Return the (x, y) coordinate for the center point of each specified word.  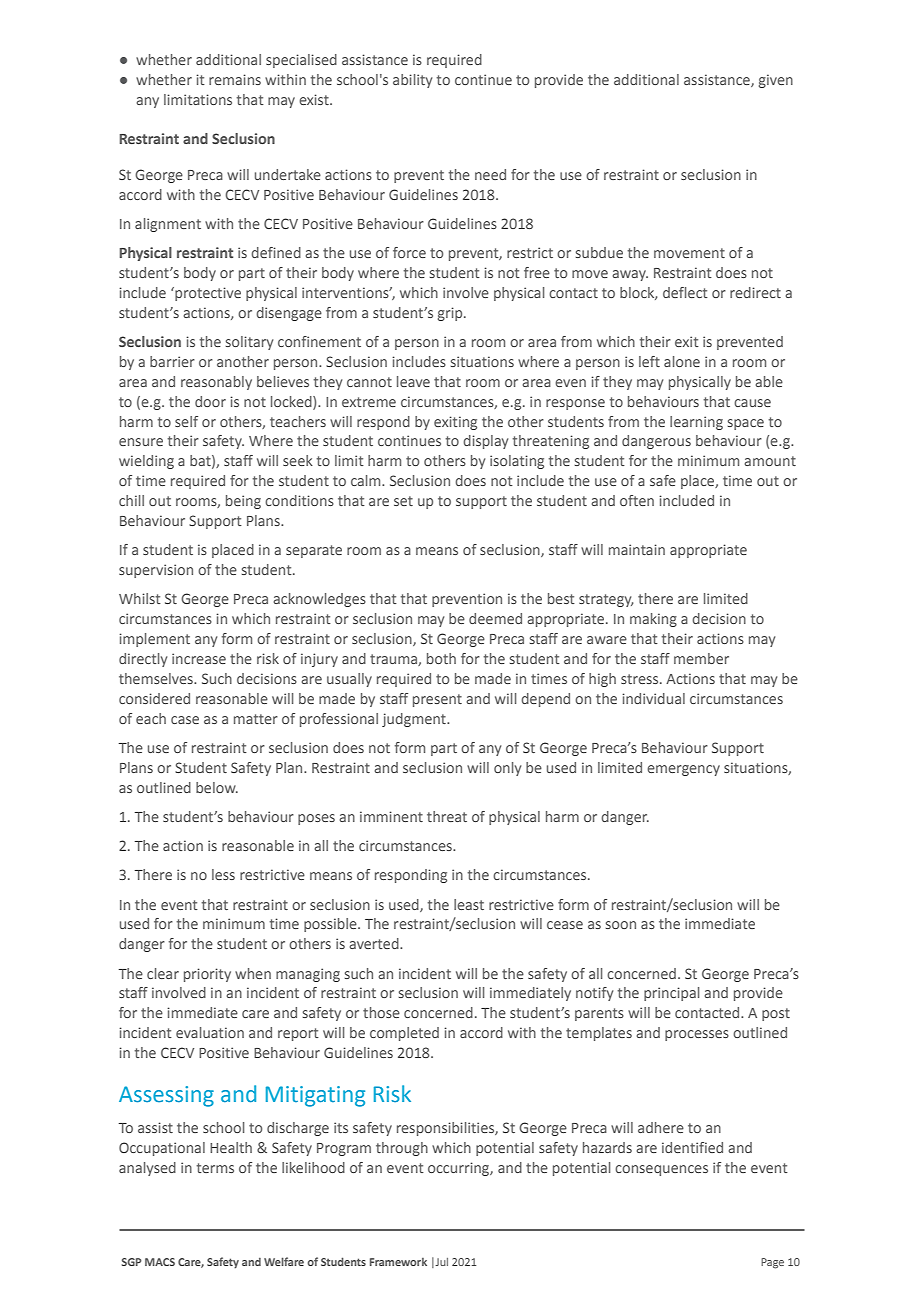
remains (235, 79)
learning (696, 423)
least (469, 904)
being (243, 502)
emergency (683, 770)
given (776, 81)
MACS (160, 1262)
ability (412, 81)
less (223, 874)
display (485, 442)
